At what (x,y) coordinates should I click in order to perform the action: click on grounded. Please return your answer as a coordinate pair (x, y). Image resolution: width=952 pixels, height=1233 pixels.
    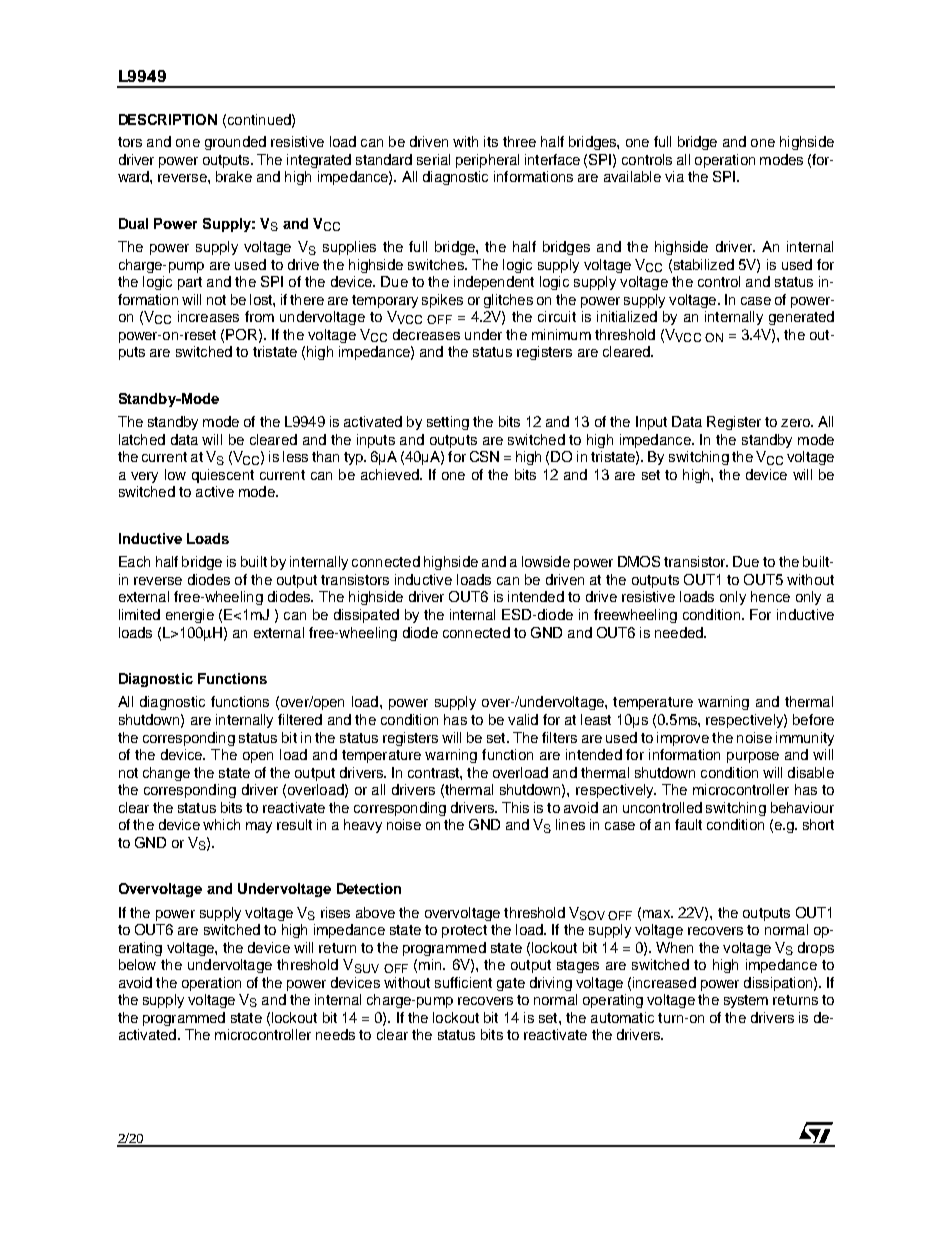
    Looking at the image, I should click on (235, 143).
